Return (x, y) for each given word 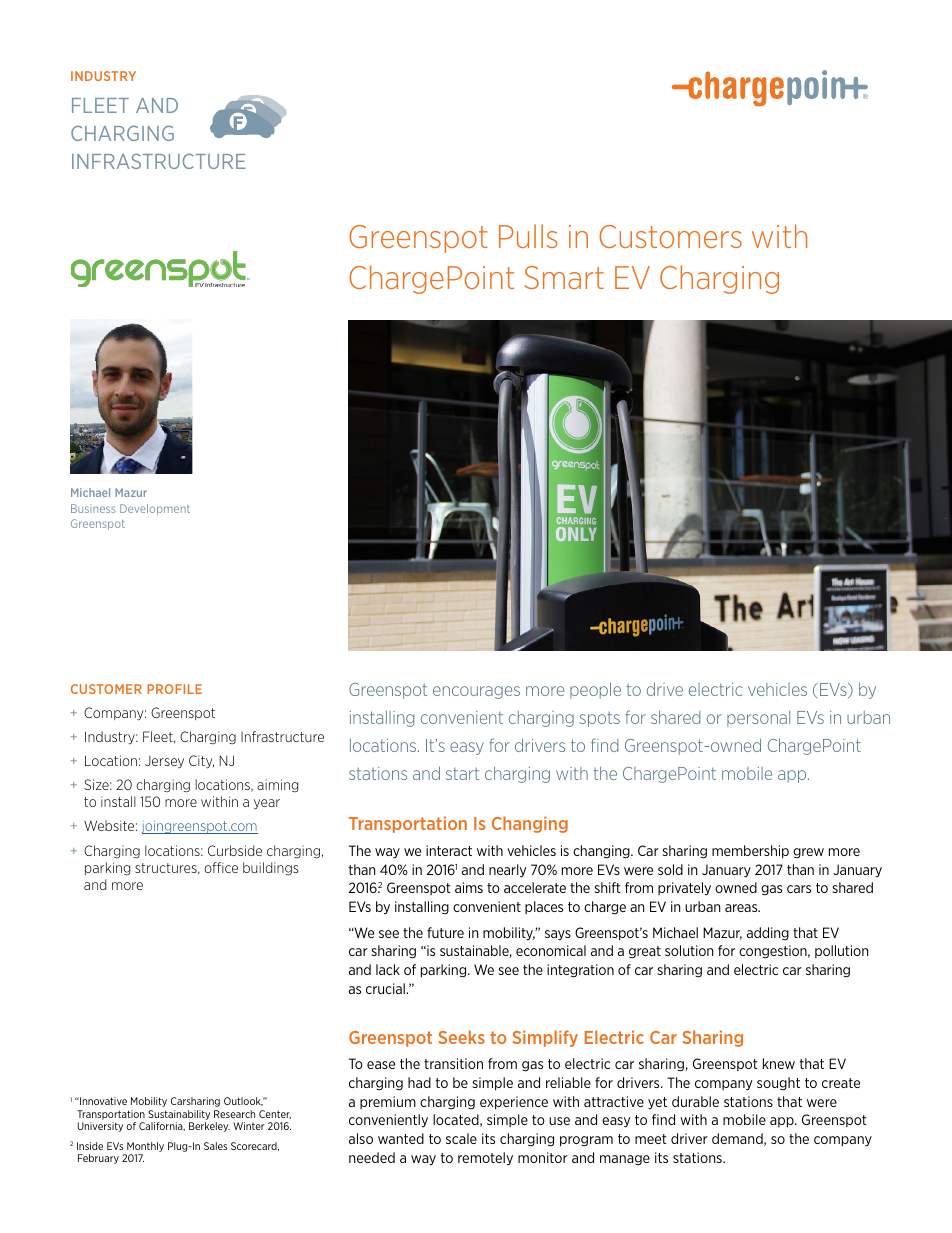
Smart (564, 277)
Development (155, 509)
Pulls (528, 236)
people (595, 690)
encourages (476, 692)
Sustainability (179, 1115)
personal (758, 719)
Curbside (235, 850)
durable (695, 1101)
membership (750, 852)
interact (449, 850)
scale (461, 1138)
